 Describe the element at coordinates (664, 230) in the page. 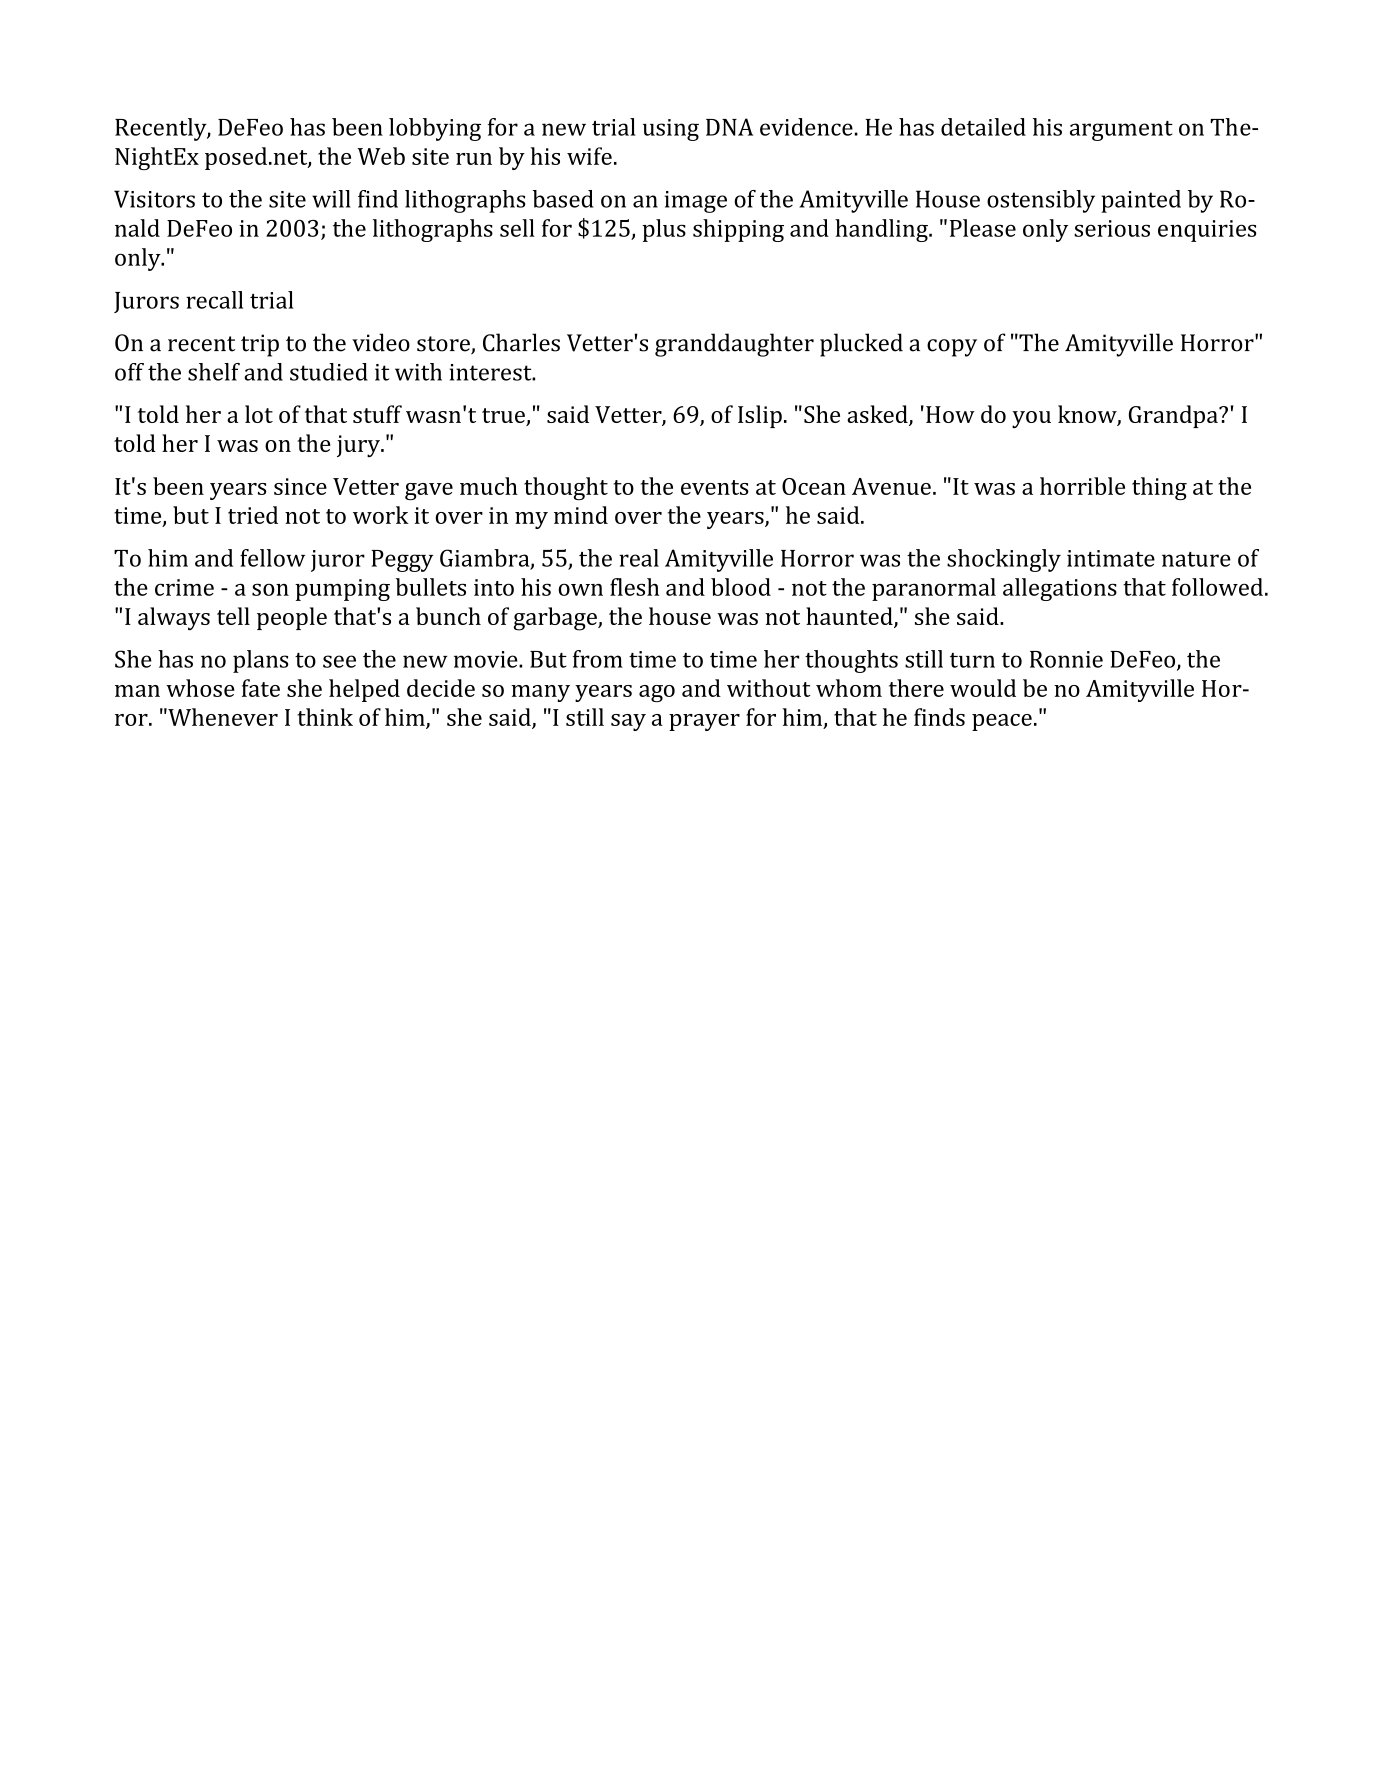

I see `plus` at that location.
